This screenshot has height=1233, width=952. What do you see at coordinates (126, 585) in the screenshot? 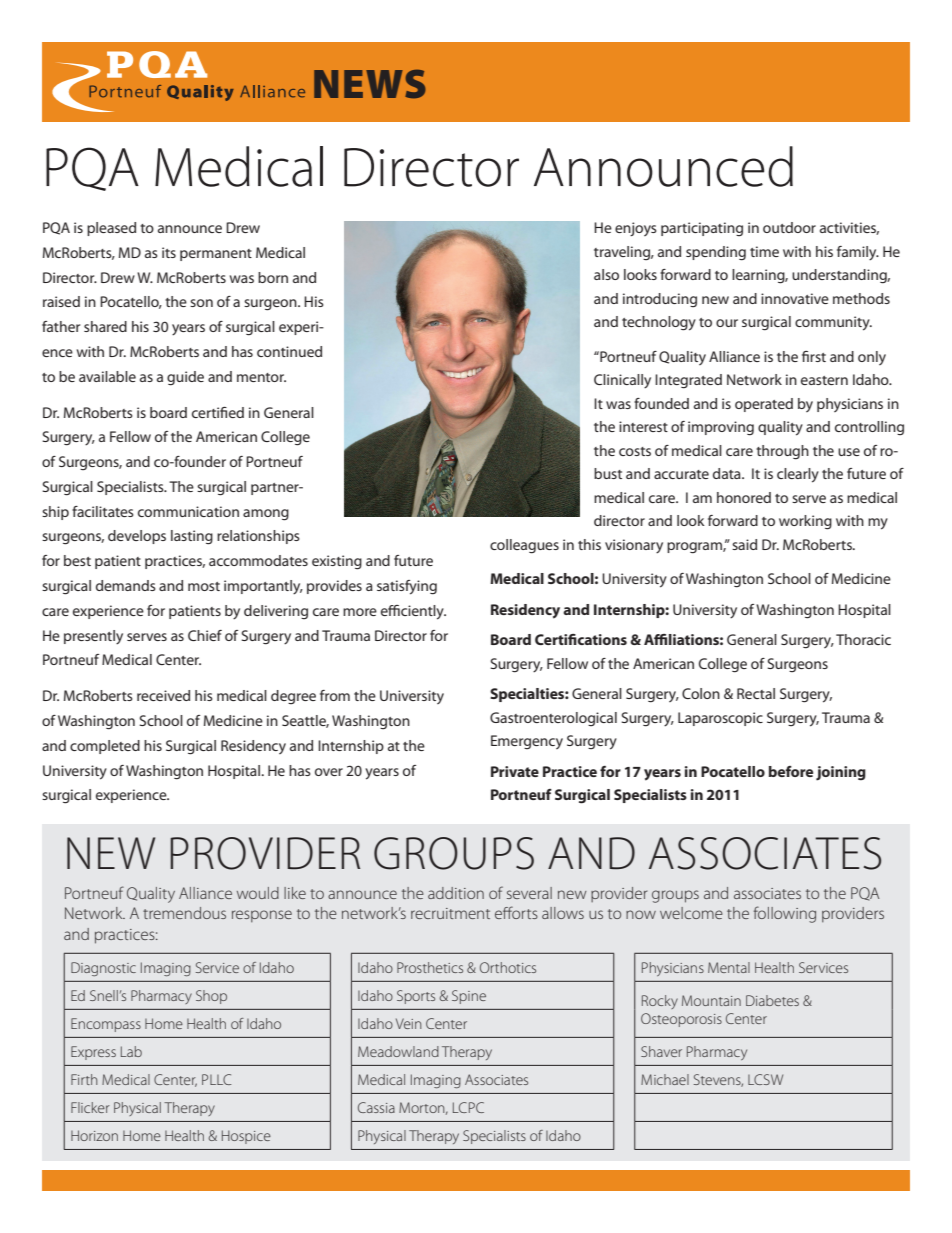
I see `demands` at bounding box center [126, 585].
